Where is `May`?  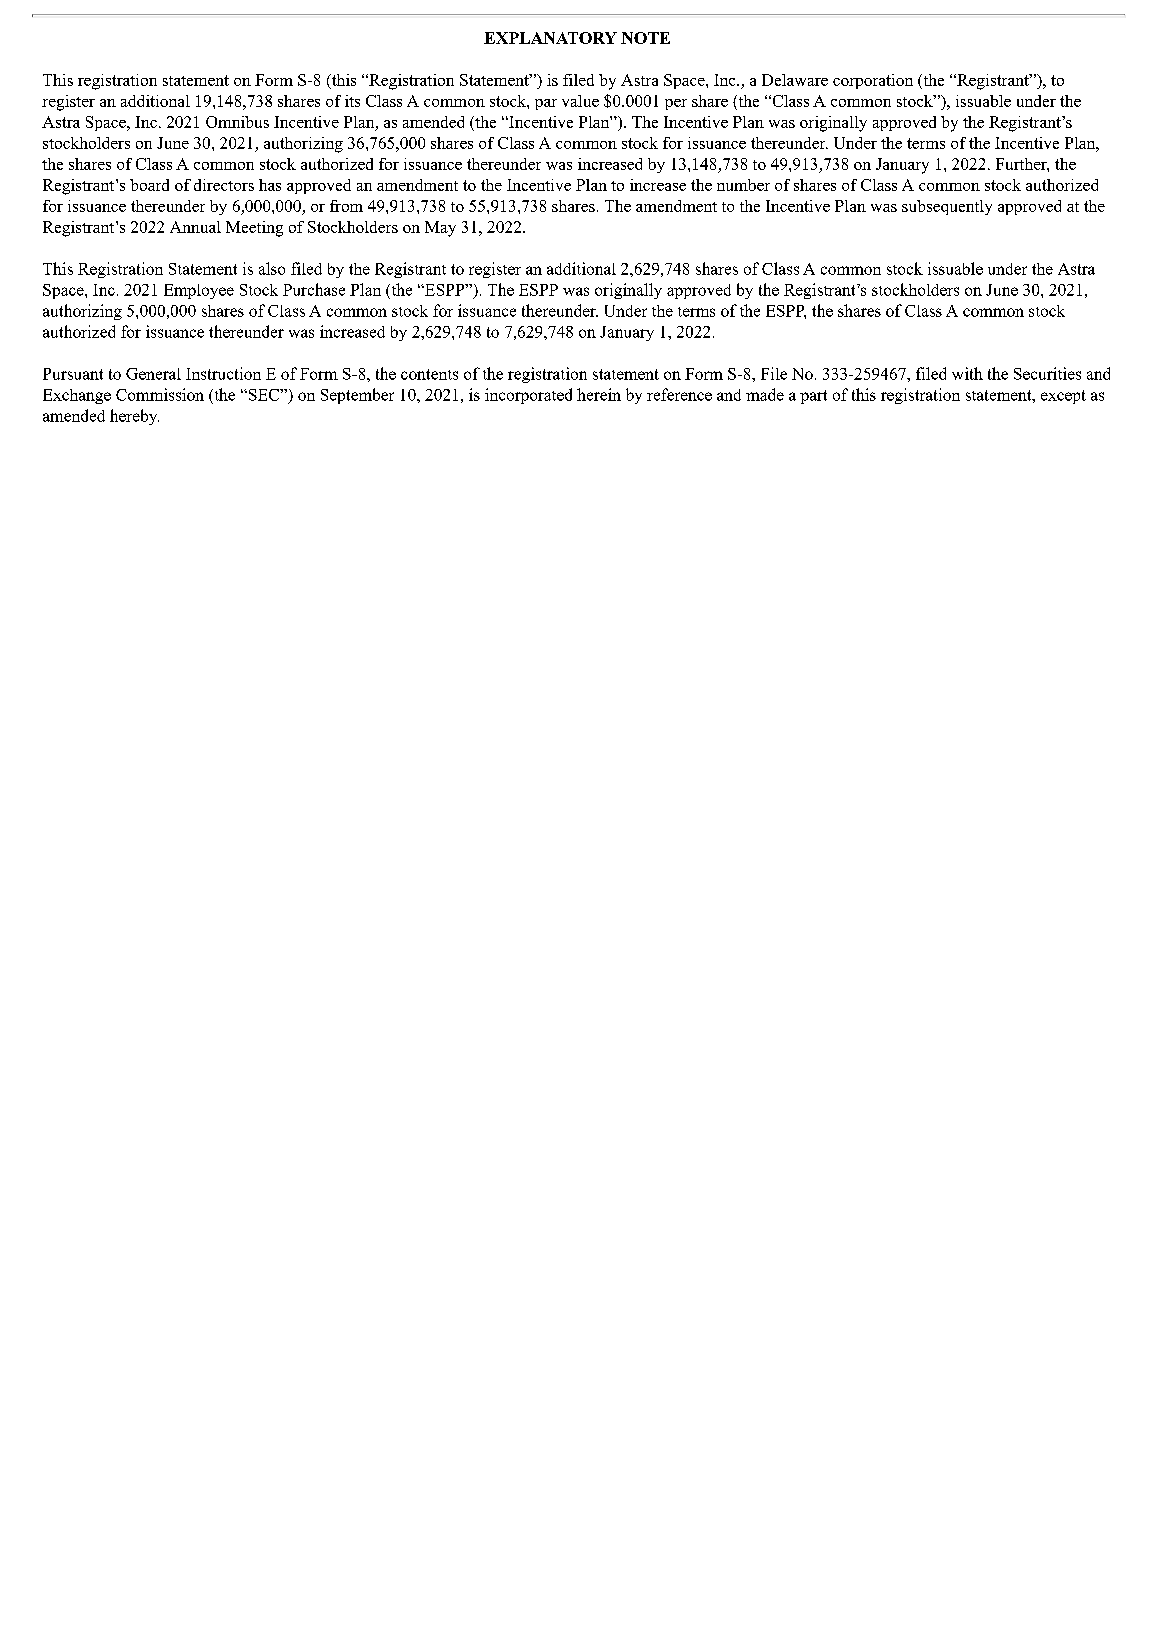
May is located at coordinates (440, 229).
